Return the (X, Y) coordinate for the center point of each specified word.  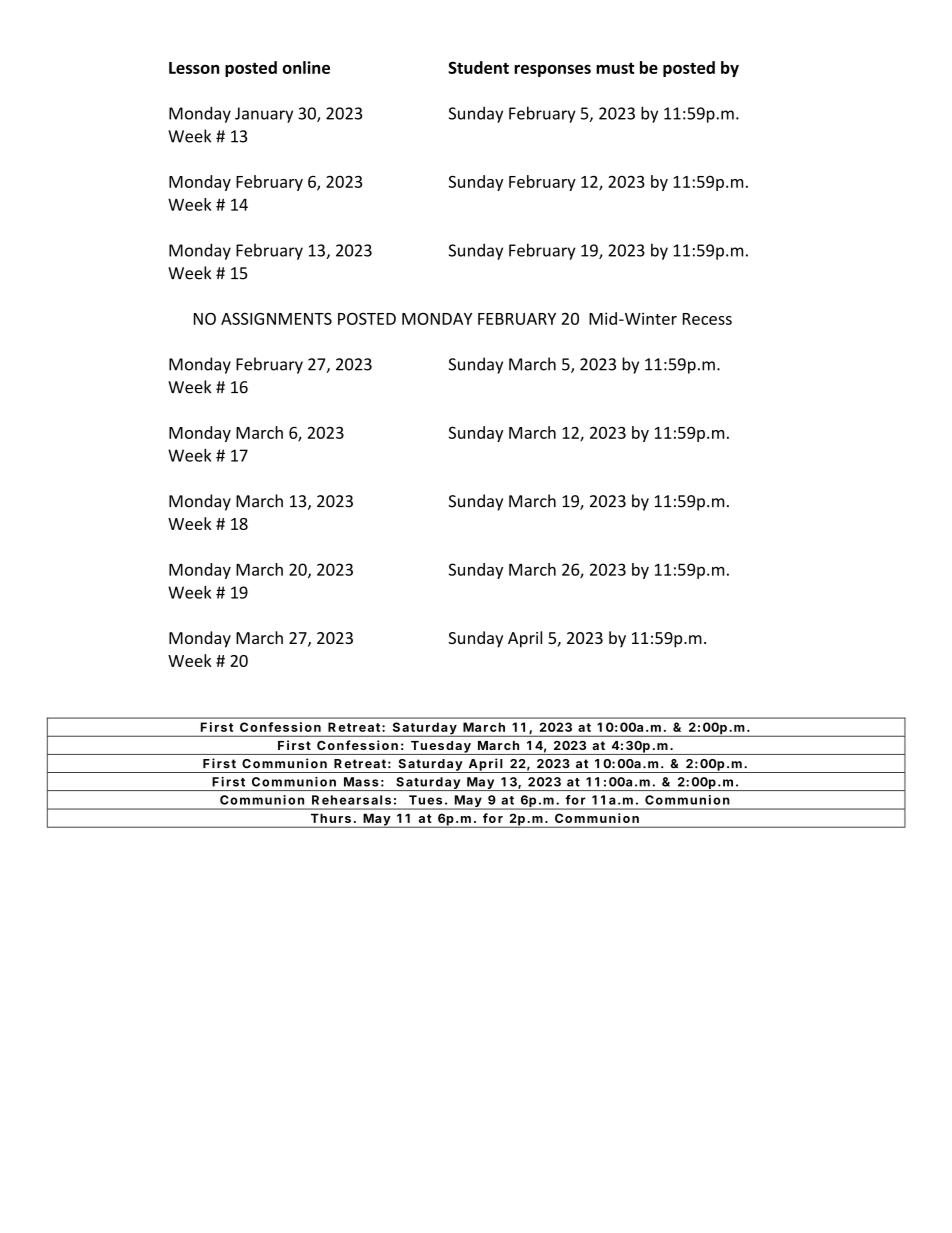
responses (552, 70)
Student (478, 67)
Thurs (331, 818)
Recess (707, 319)
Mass (361, 782)
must (615, 68)
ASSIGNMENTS (276, 318)
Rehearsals (351, 800)
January (264, 115)
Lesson (194, 68)
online (306, 67)
